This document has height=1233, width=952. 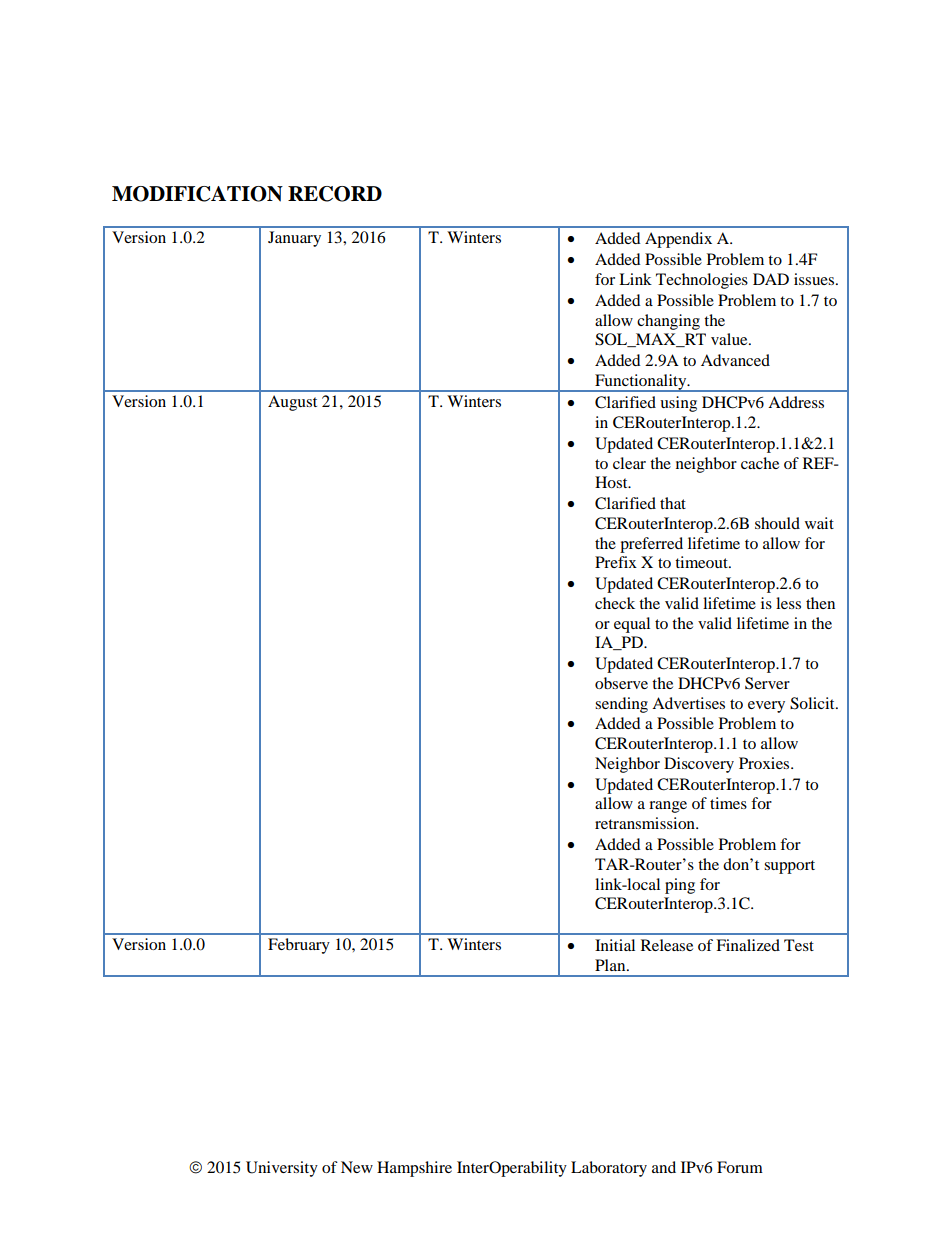 What do you see at coordinates (299, 946) in the document?
I see `February` at bounding box center [299, 946].
